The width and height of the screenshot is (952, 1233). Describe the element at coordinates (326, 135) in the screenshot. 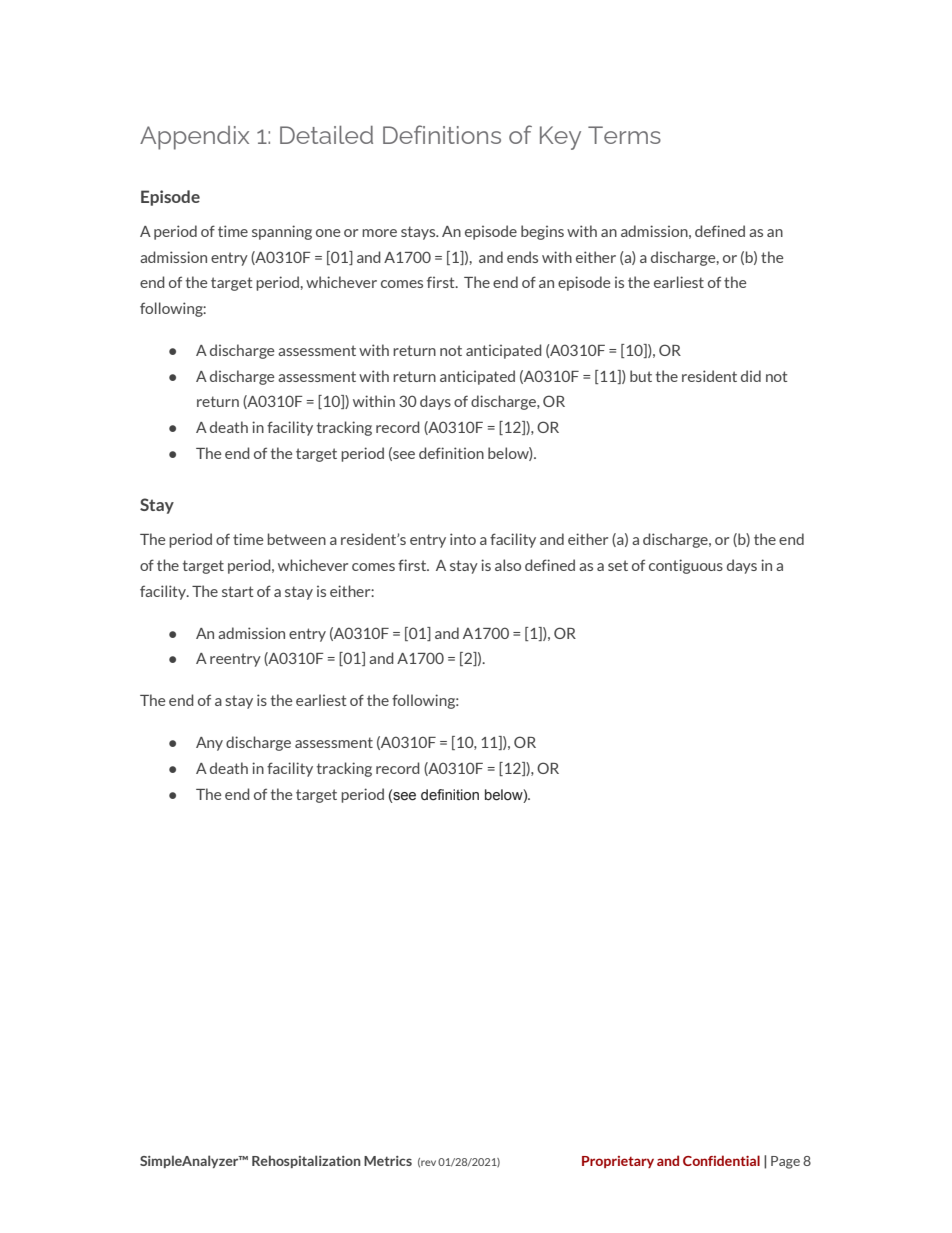

I see `Detailed` at that location.
